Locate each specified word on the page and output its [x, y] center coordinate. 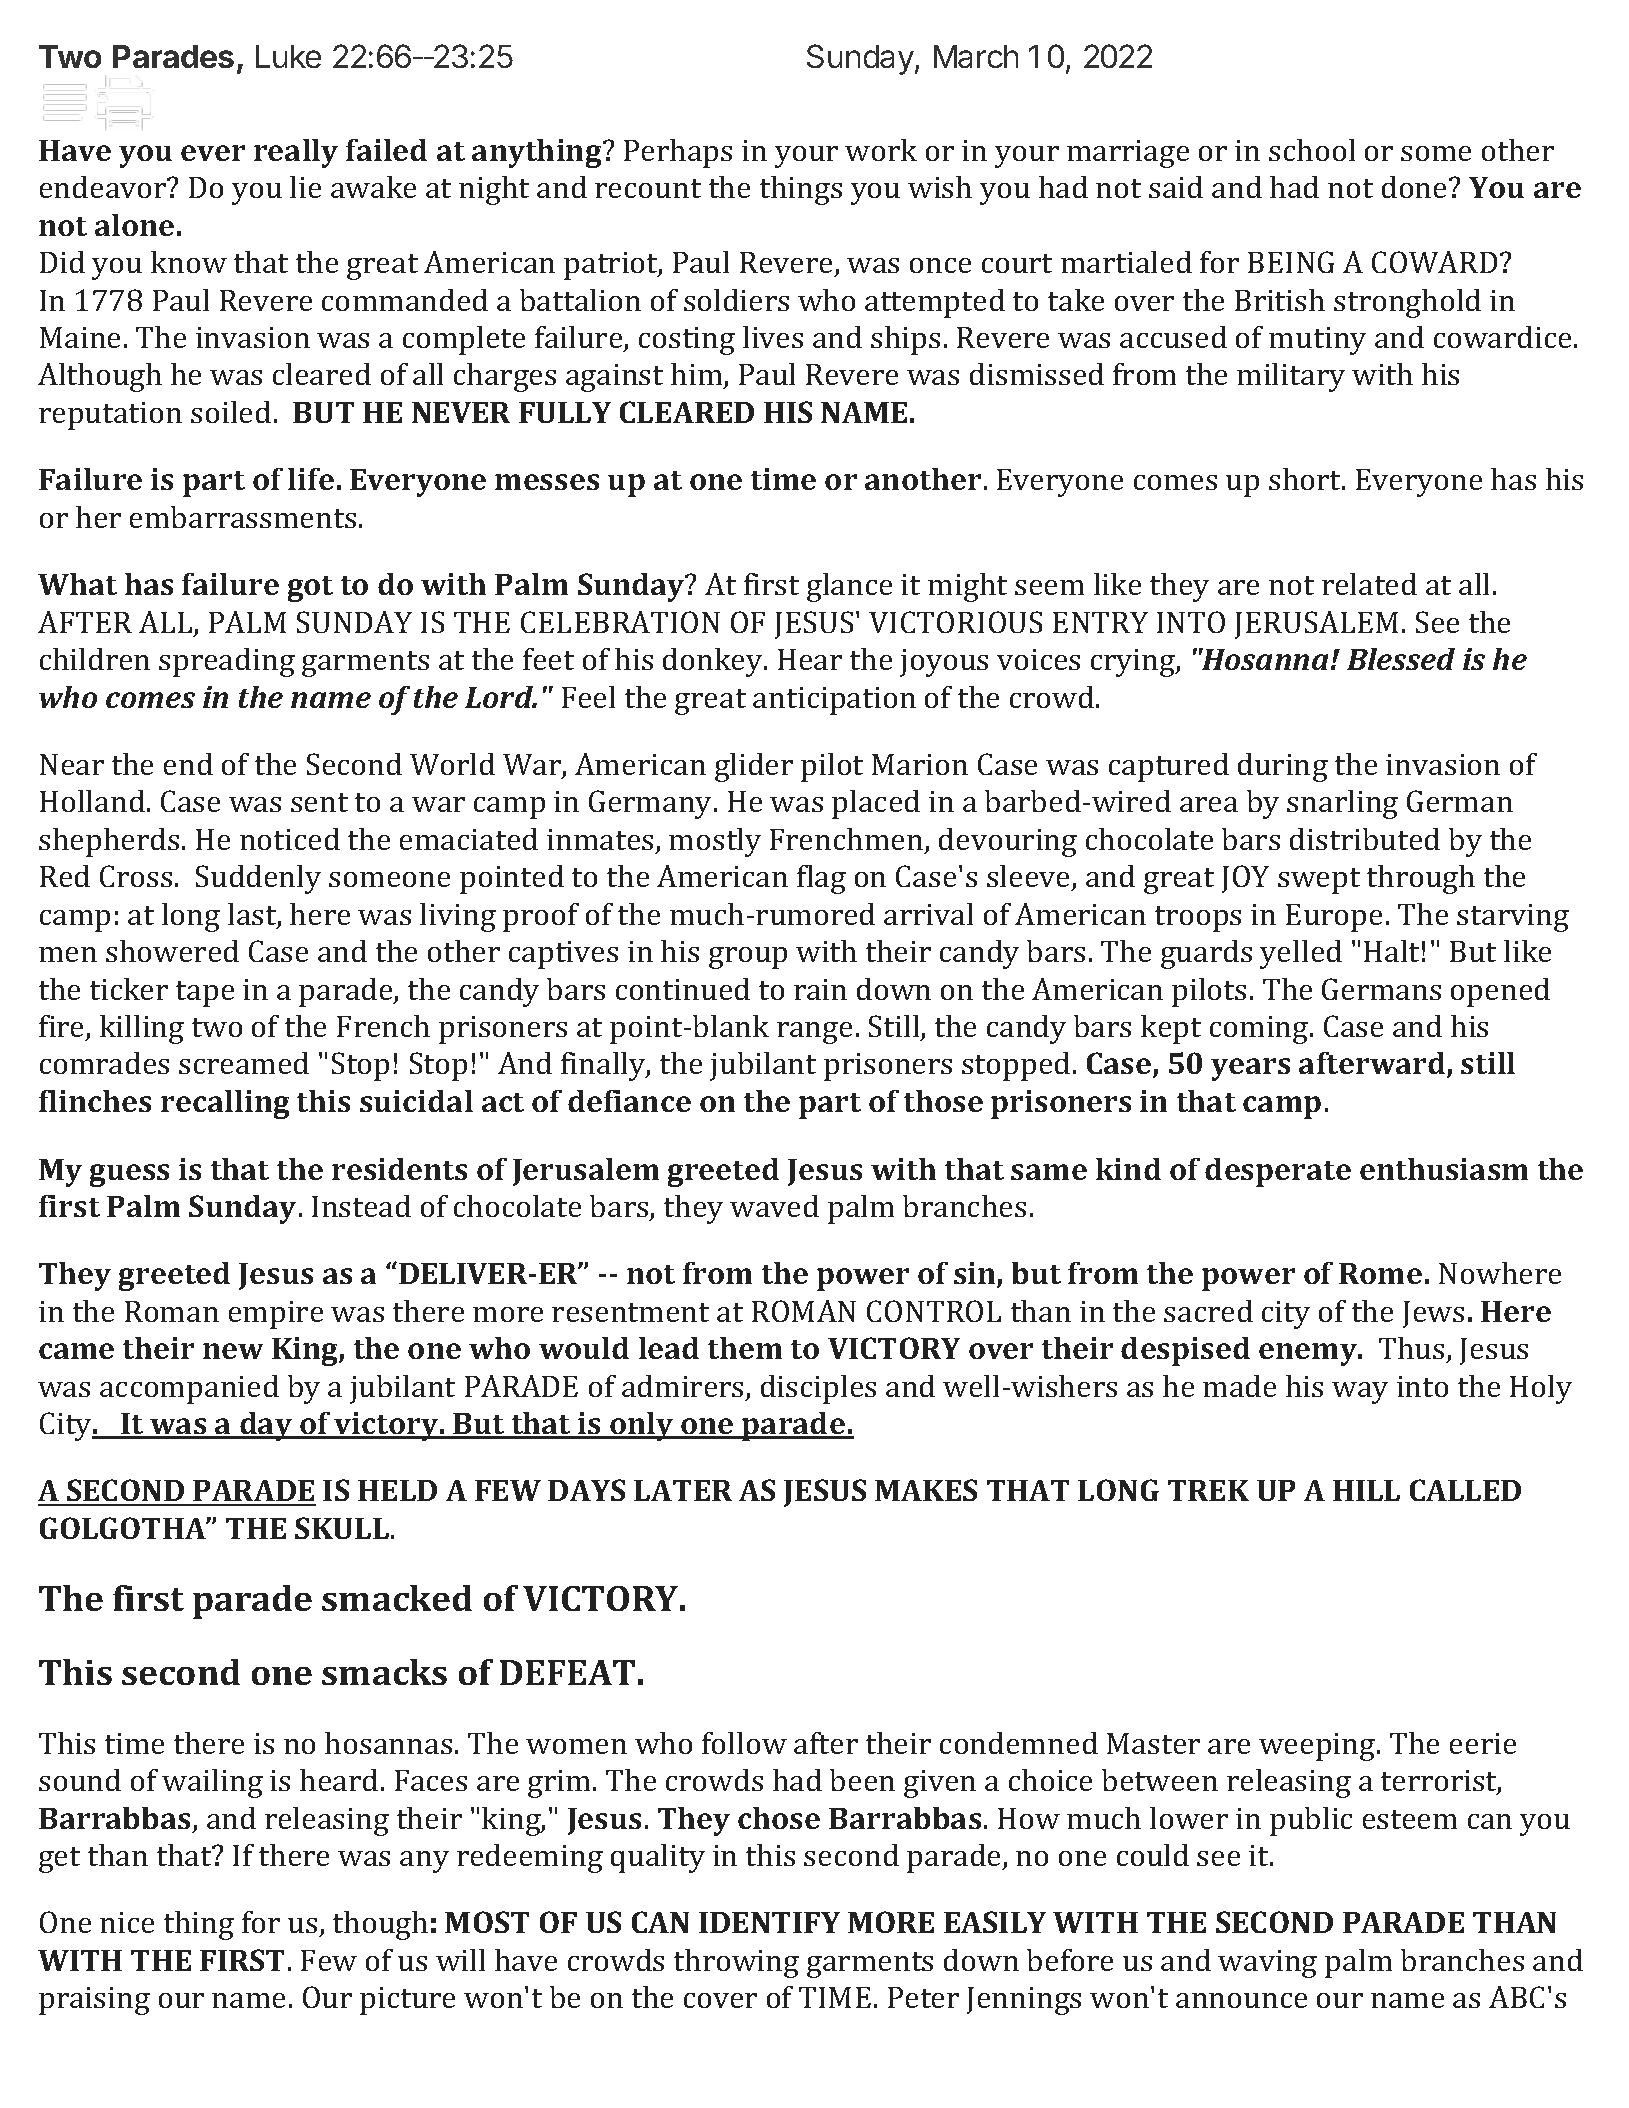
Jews [1433, 1314]
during [1283, 767]
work [881, 150]
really [296, 153]
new [233, 1351]
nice [127, 1922]
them [745, 1348]
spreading [227, 662]
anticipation [834, 701]
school [1312, 150]
